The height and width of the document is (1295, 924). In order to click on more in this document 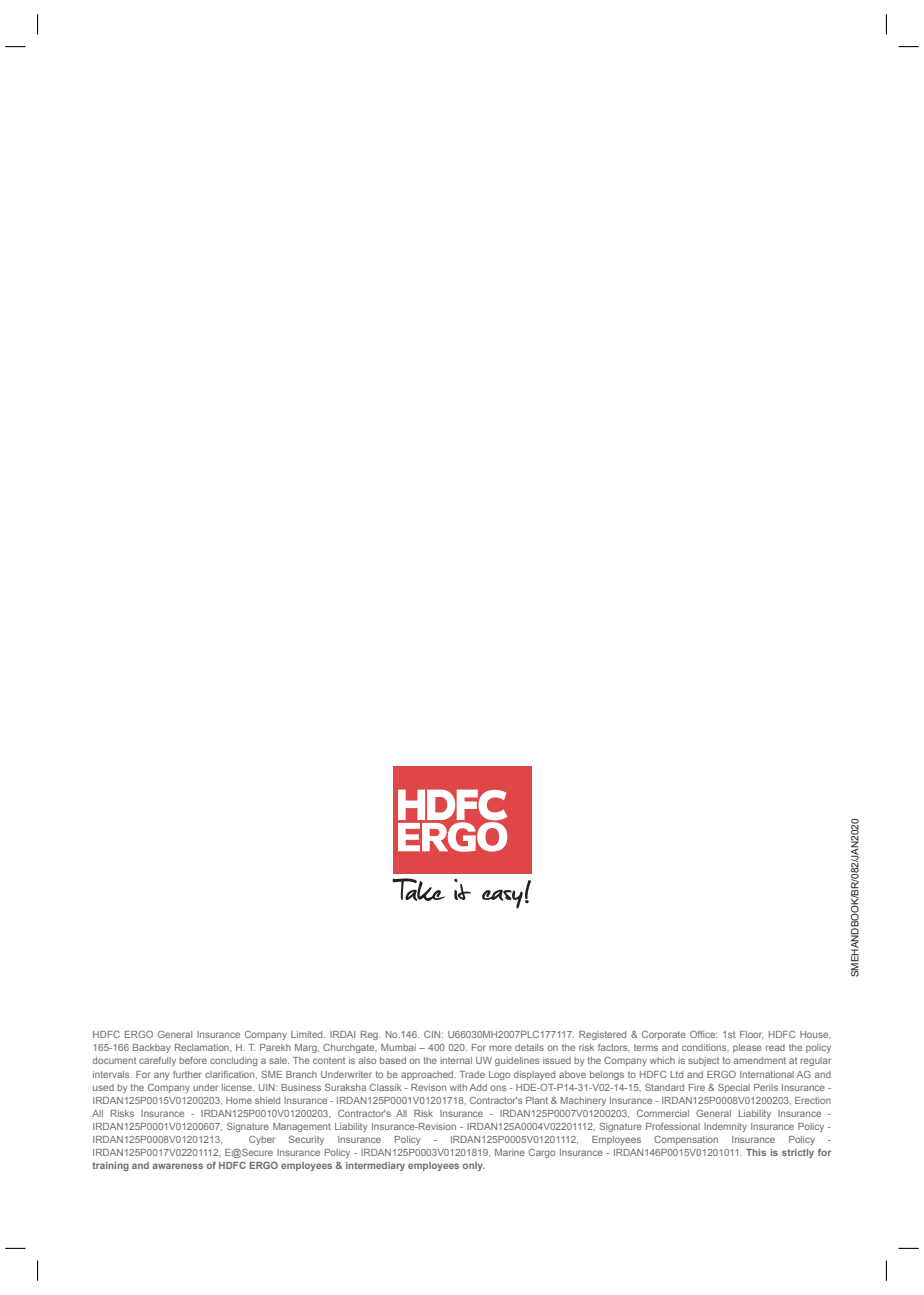, I will do `click(500, 1048)`.
